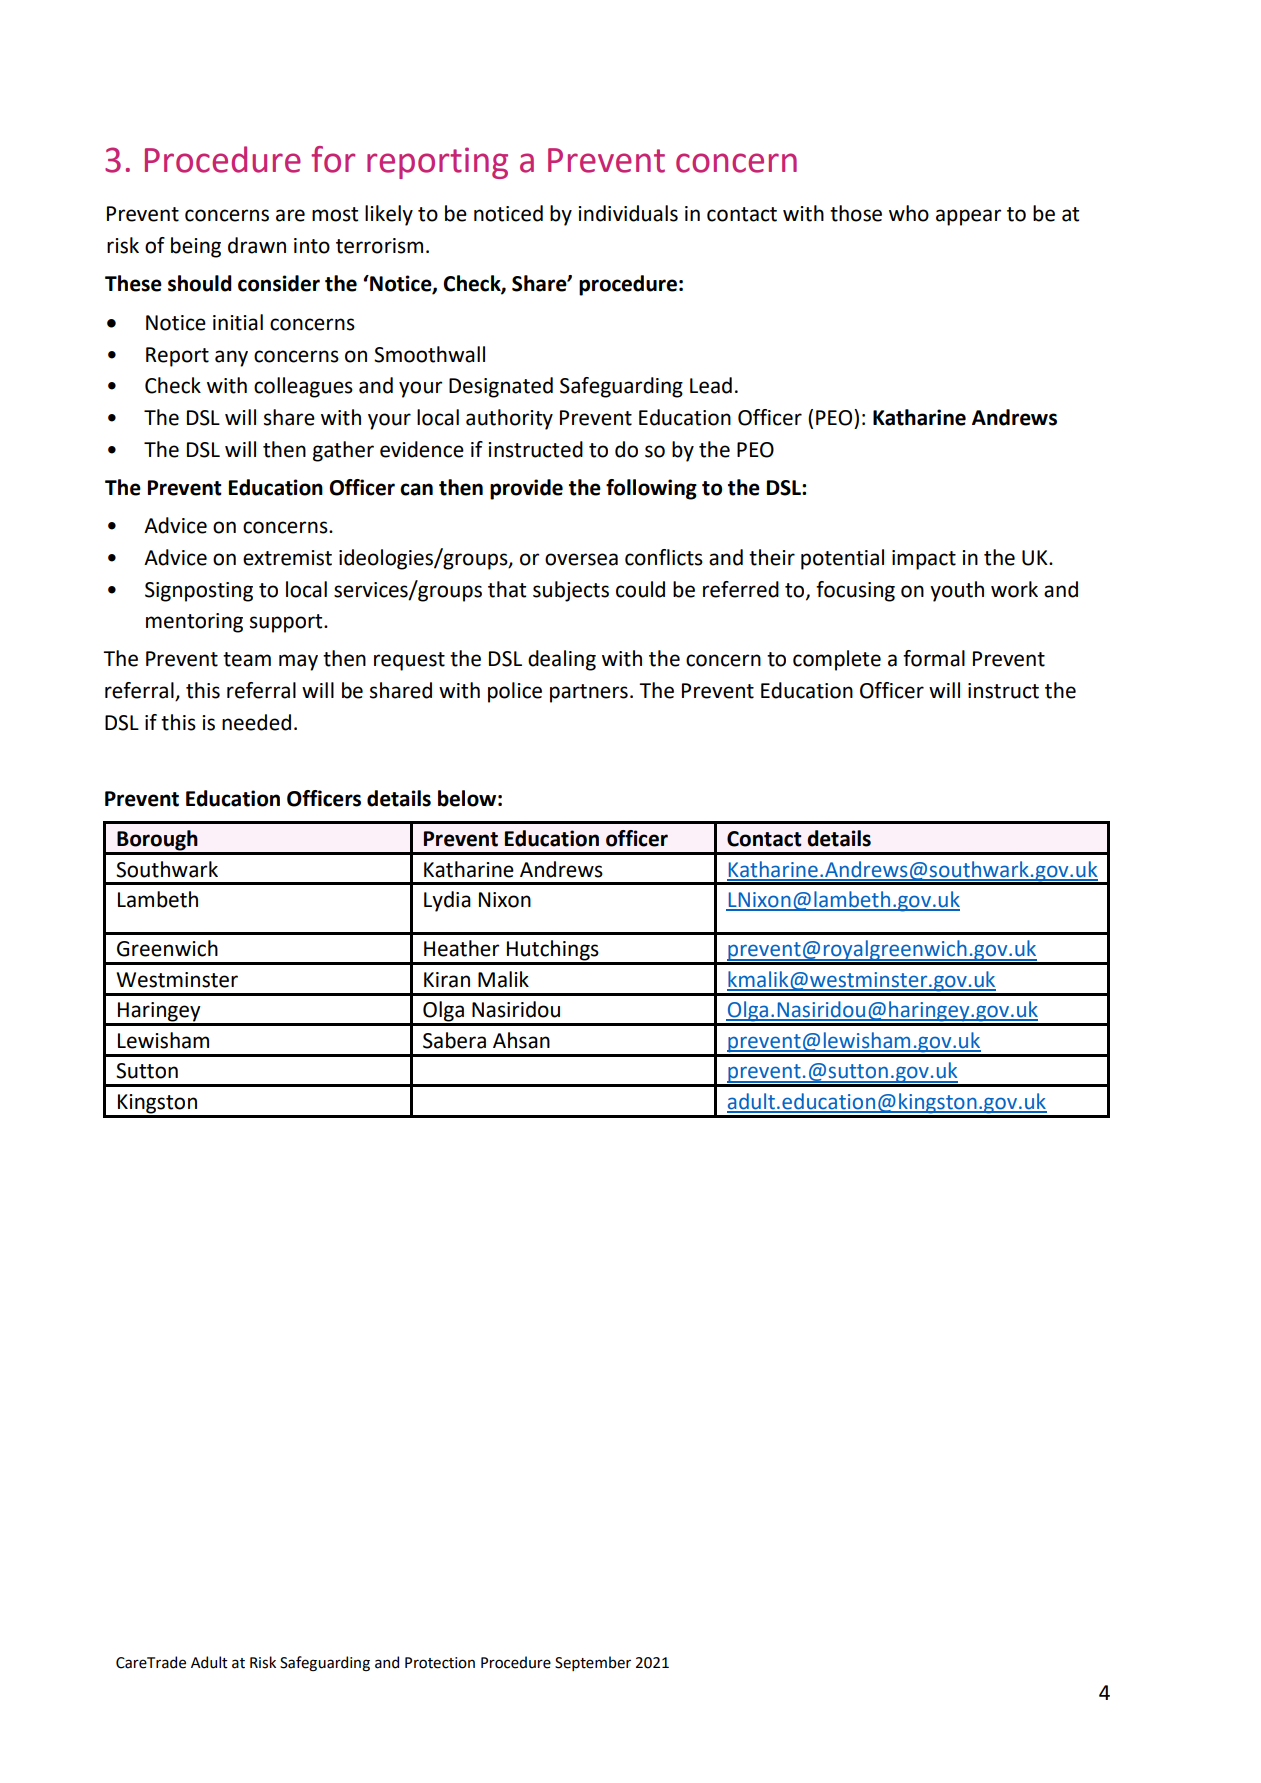  I want to click on Heather, so click(461, 948).
